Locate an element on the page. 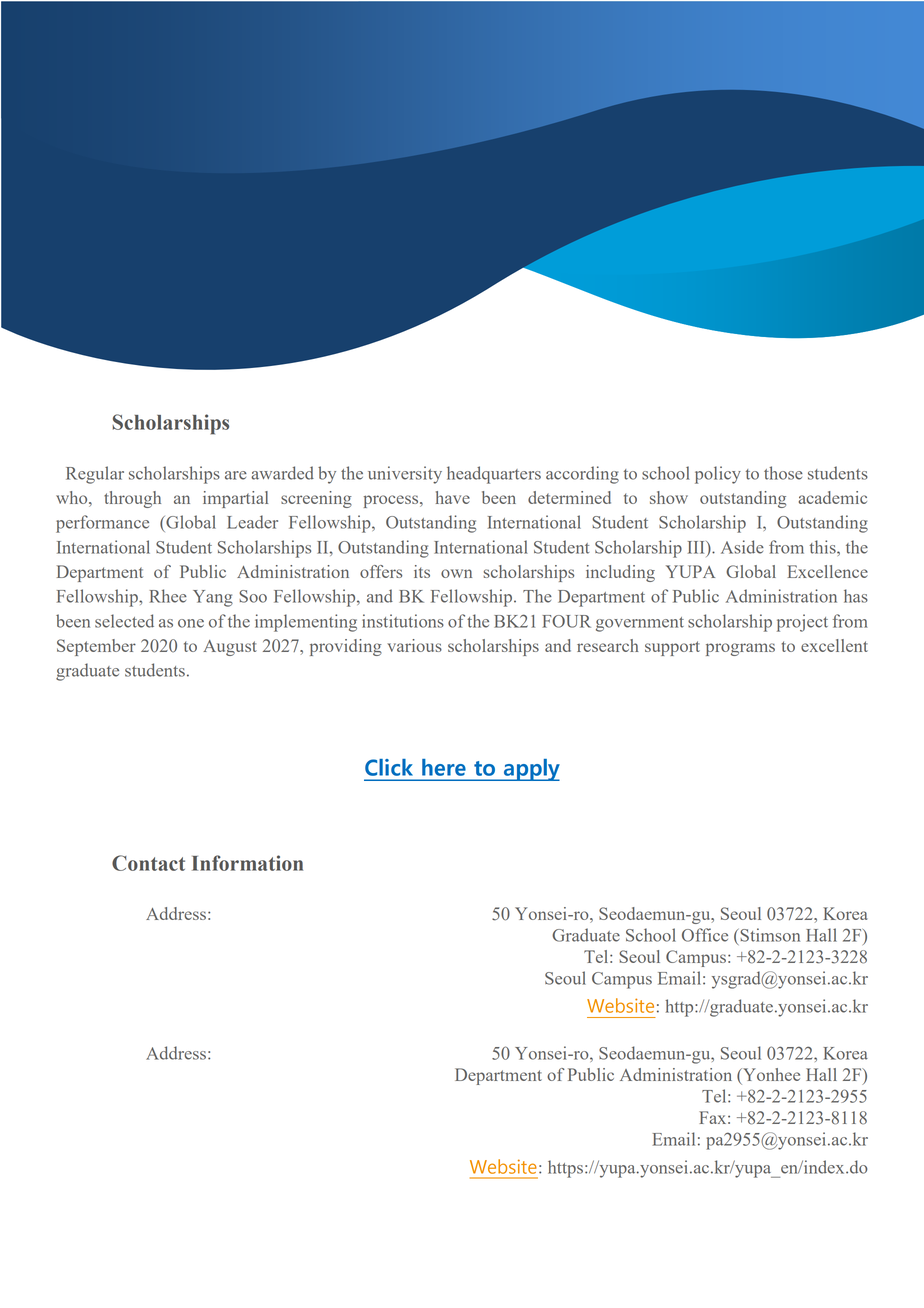 Image resolution: width=924 pixels, height=1308 pixels. those is located at coordinates (783, 473).
